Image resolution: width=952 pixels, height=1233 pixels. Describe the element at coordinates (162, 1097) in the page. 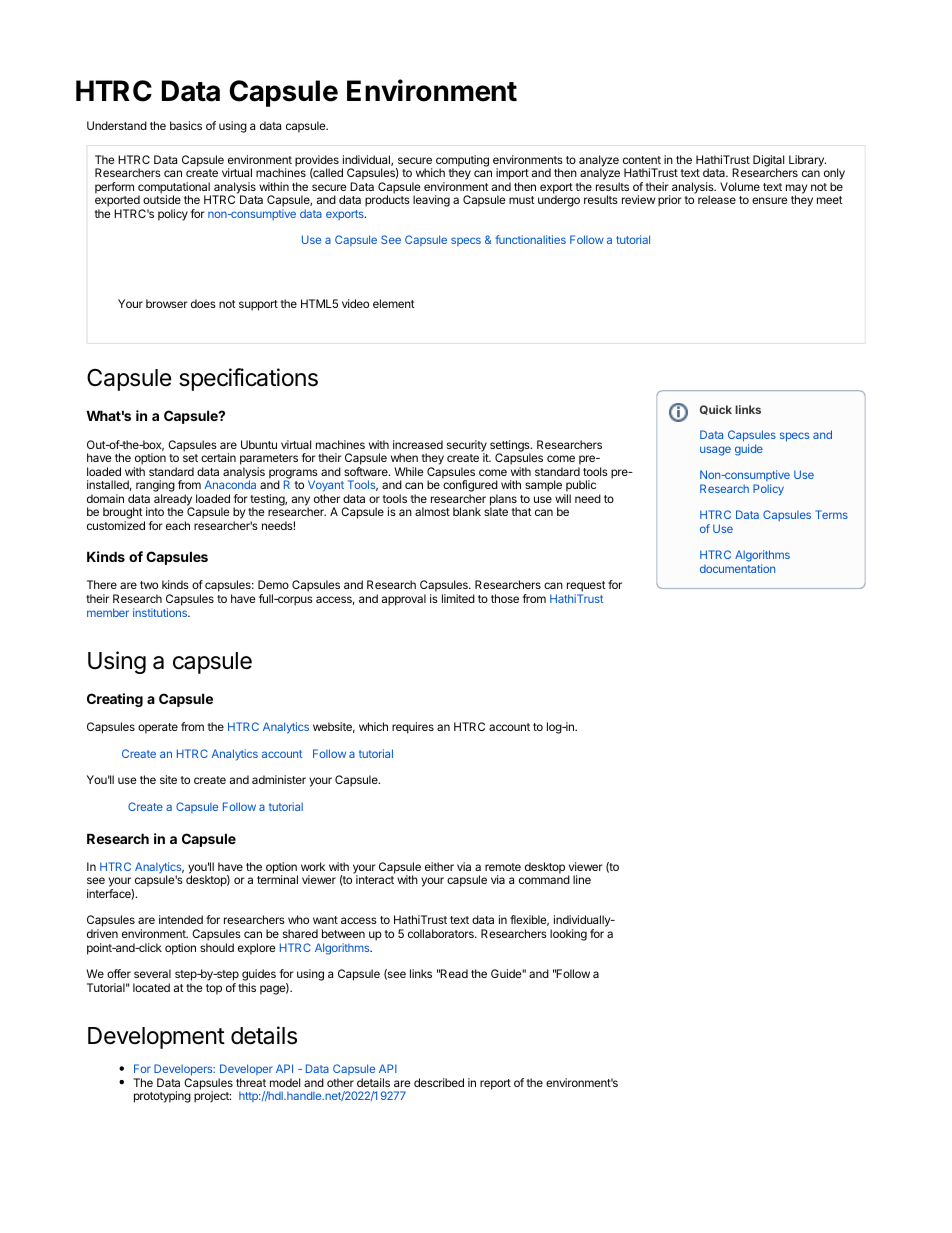

I see `prototyping` at that location.
